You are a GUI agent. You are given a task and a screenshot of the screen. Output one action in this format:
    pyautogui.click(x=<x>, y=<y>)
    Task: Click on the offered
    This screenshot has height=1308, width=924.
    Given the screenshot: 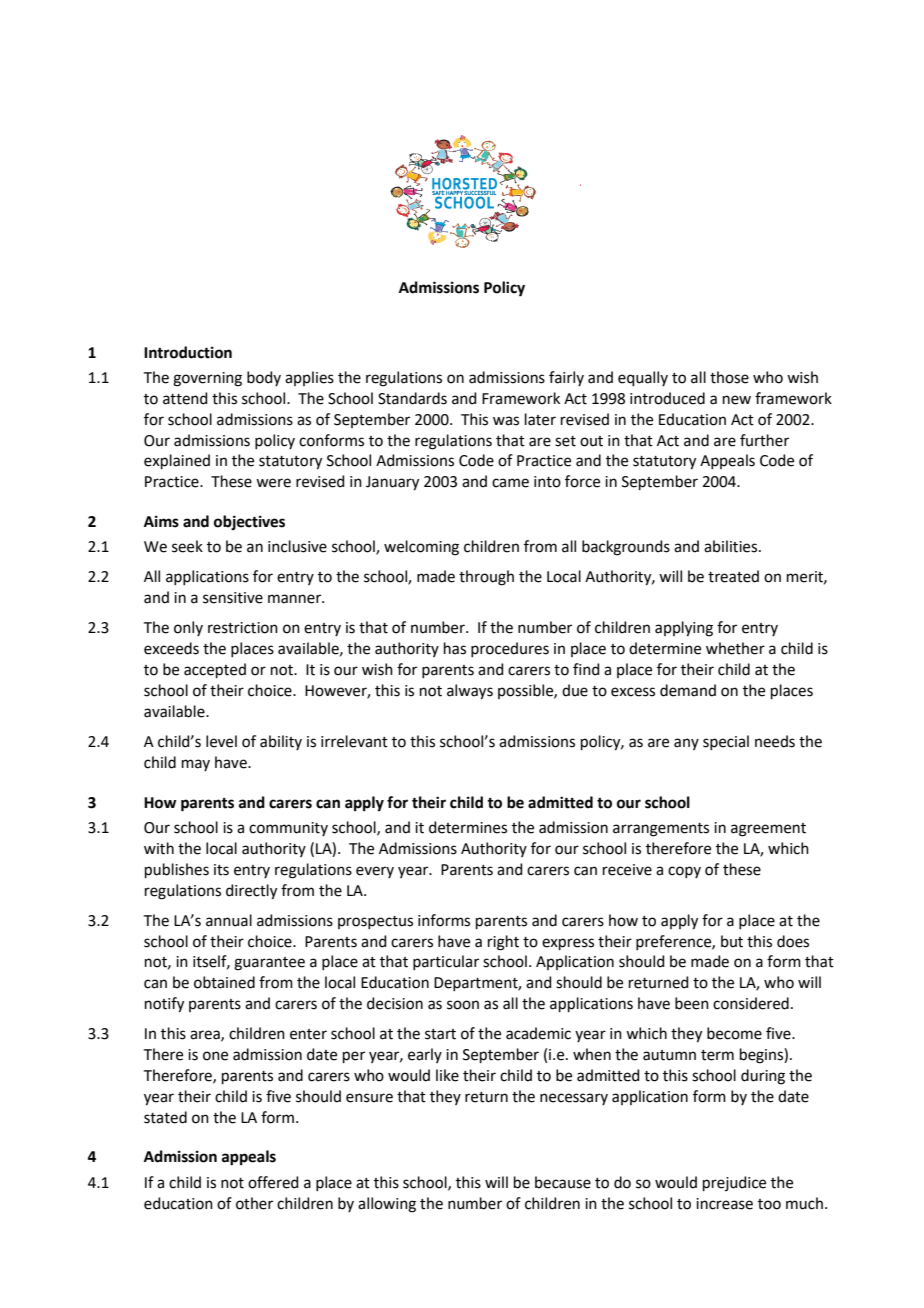 What is the action you would take?
    pyautogui.click(x=273, y=1182)
